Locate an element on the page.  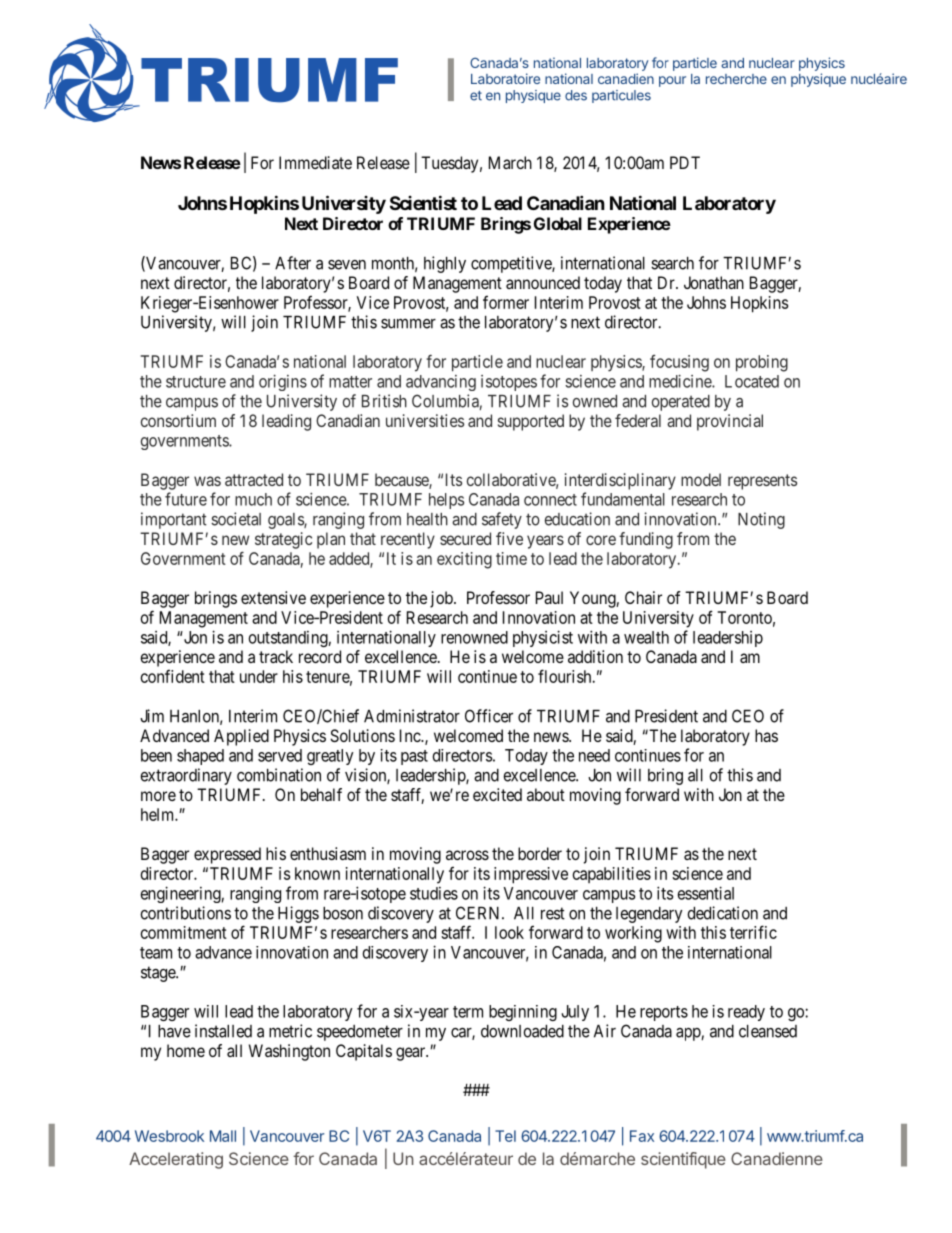
Immediate is located at coordinates (315, 162).
